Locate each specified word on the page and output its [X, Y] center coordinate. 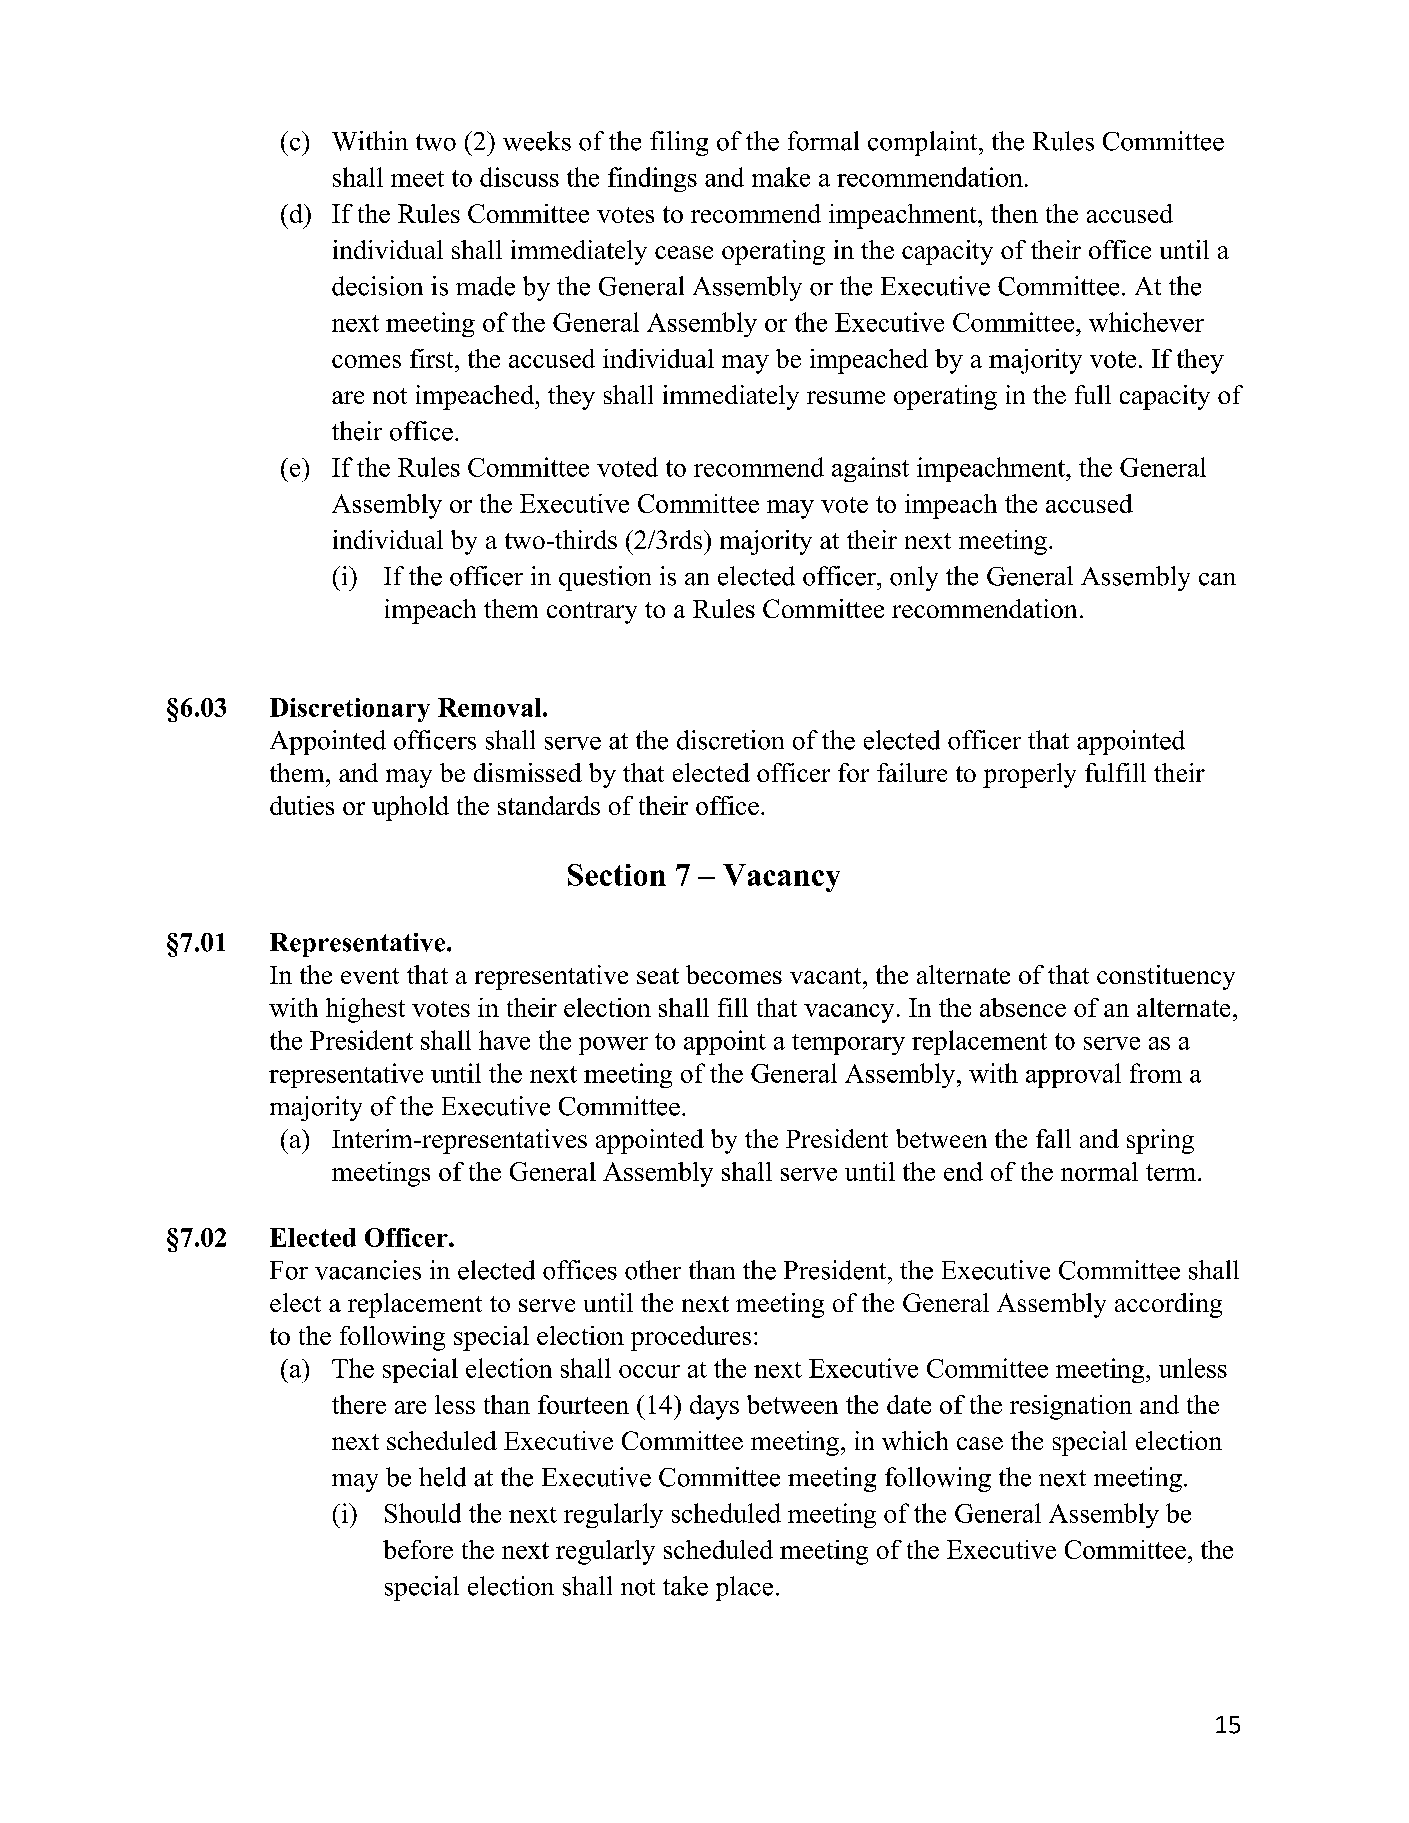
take [685, 1586]
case [980, 1443]
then [1014, 213]
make [781, 177]
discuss [519, 177]
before [418, 1549]
